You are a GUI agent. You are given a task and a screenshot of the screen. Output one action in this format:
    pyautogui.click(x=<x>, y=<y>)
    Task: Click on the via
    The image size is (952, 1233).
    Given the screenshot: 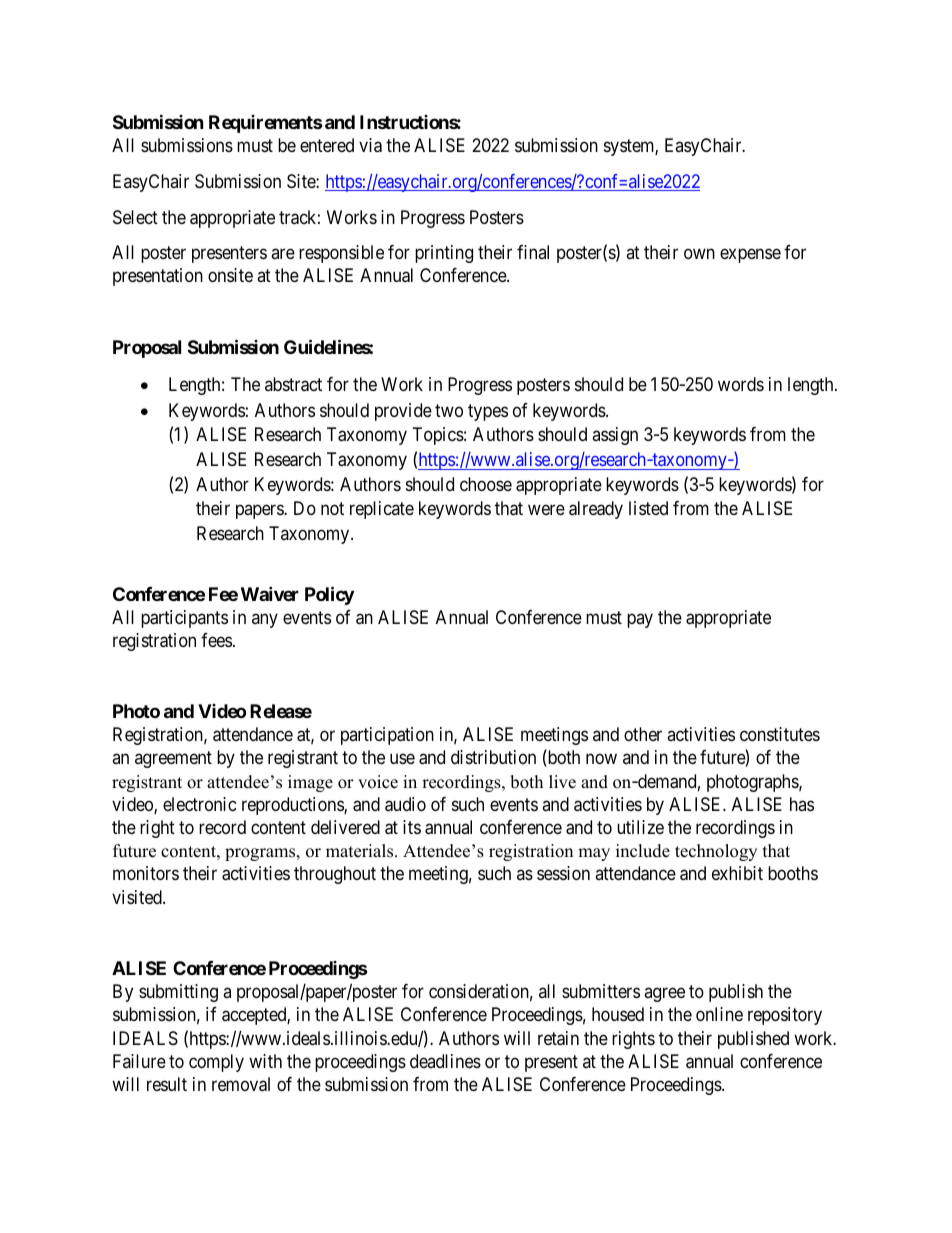 What is the action you would take?
    pyautogui.click(x=370, y=145)
